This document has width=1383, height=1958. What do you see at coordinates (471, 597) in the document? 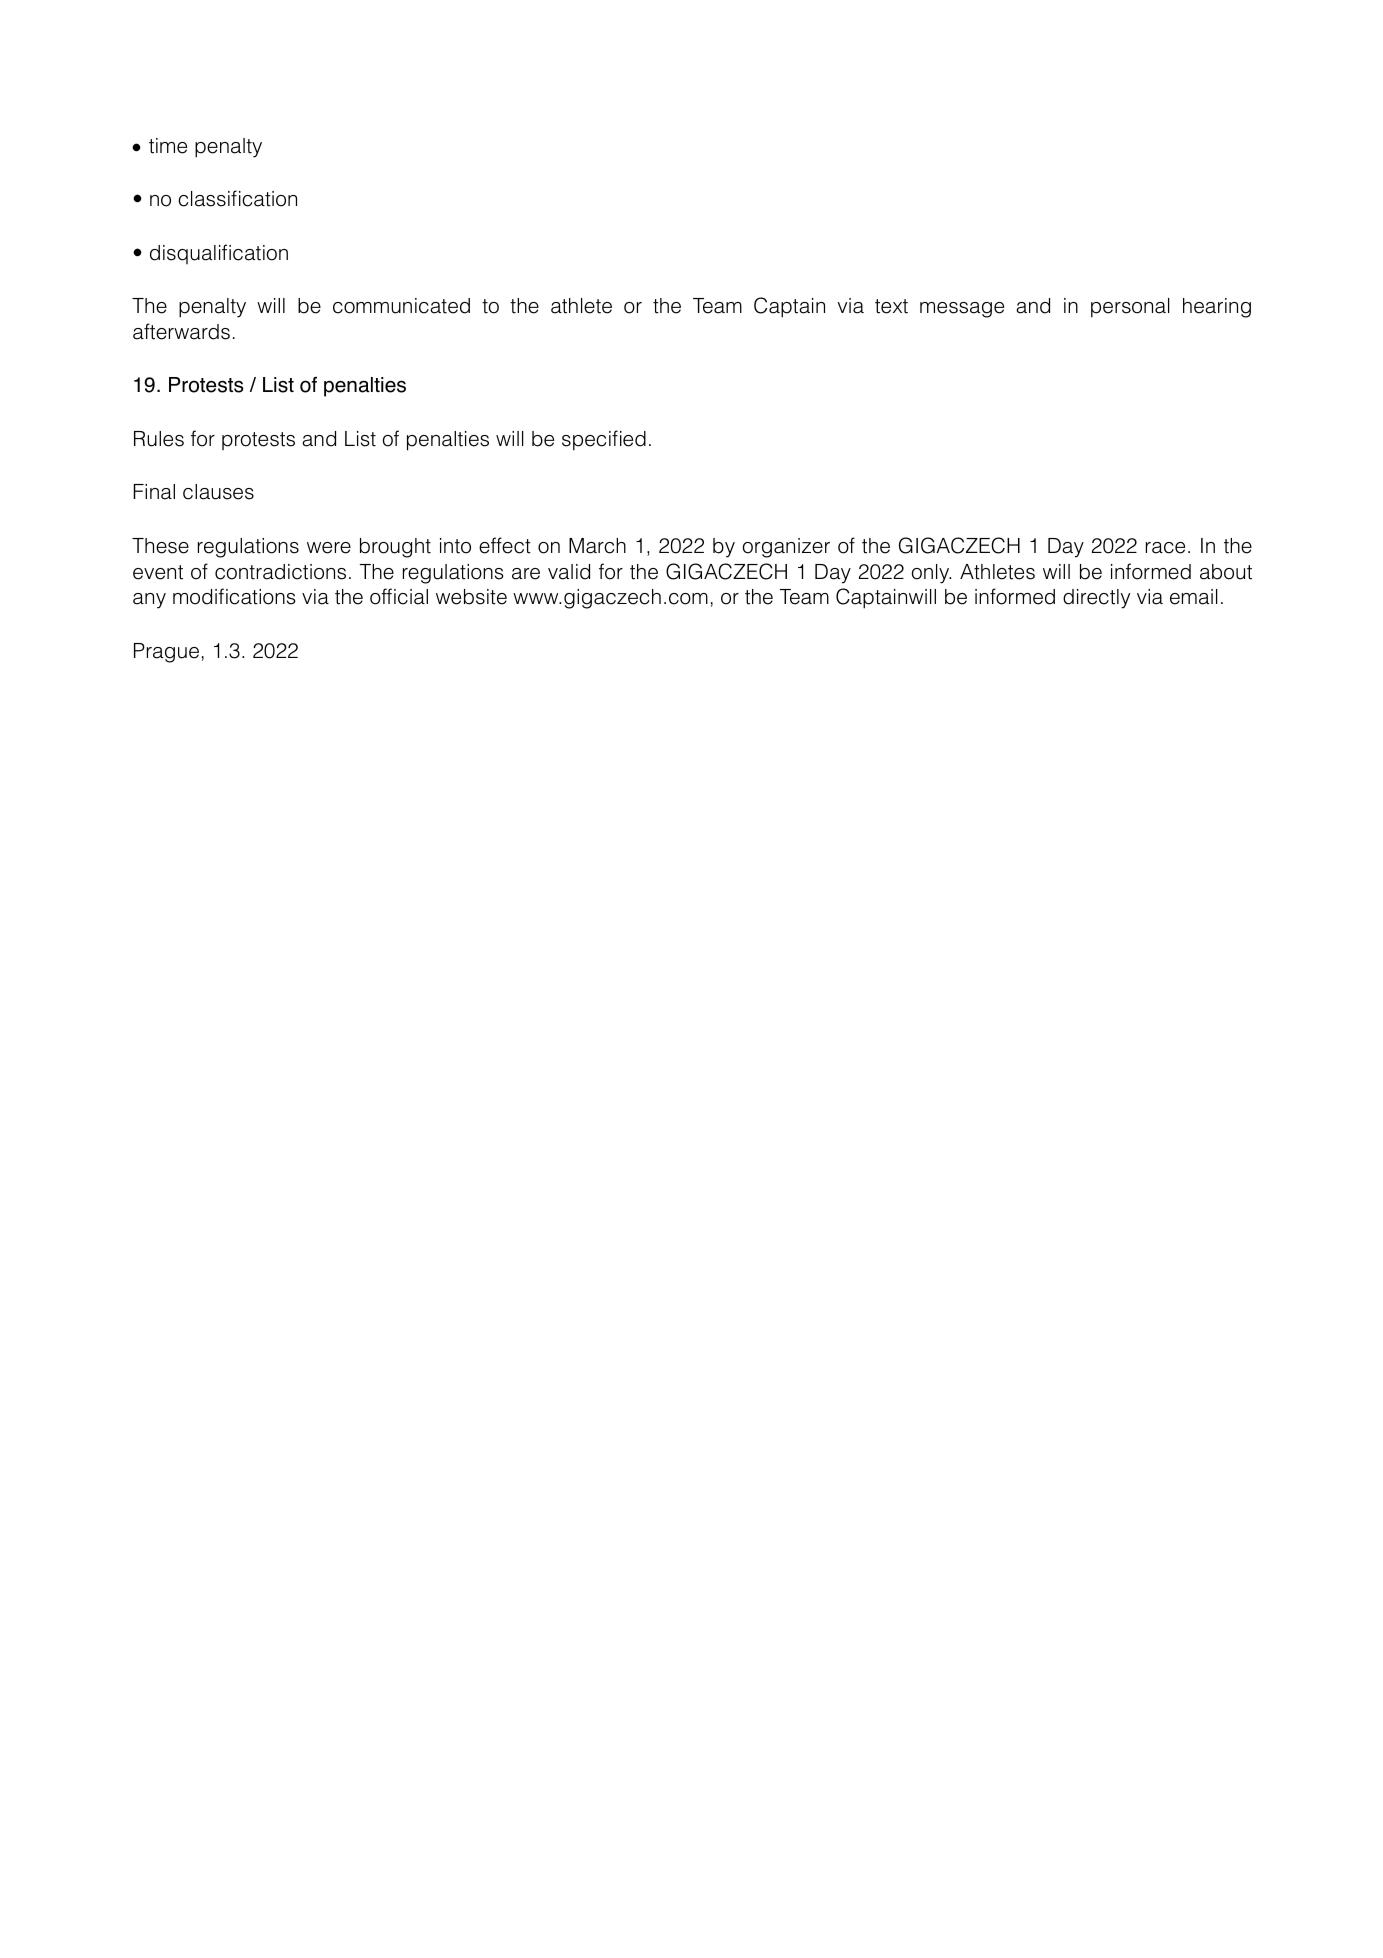
I see `website` at bounding box center [471, 597].
